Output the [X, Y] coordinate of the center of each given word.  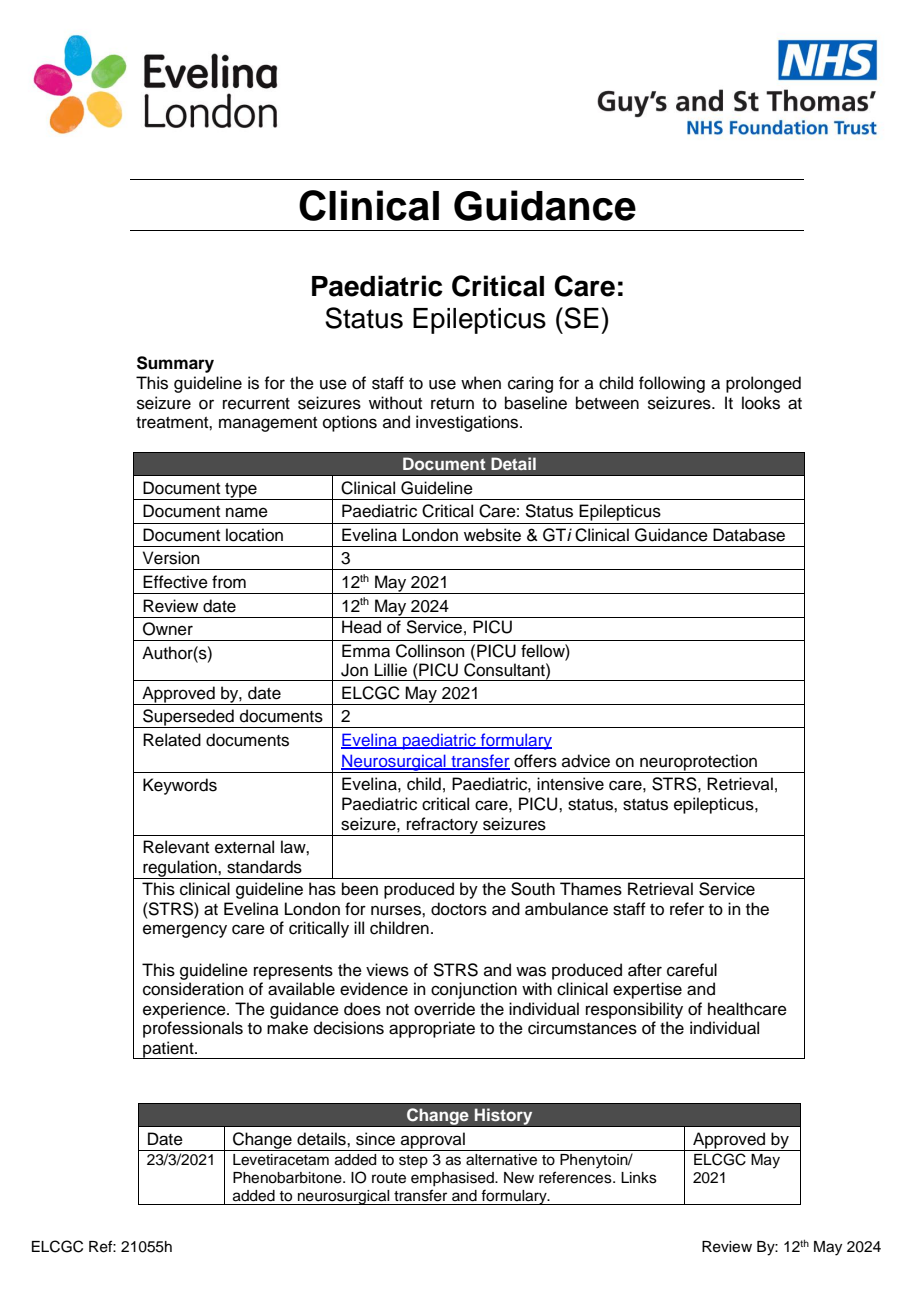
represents [293, 972]
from [229, 582]
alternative [501, 1160]
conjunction [474, 990]
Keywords [180, 786]
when [481, 383]
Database [749, 535]
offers [535, 761]
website [492, 535]
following [672, 384]
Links [639, 1178]
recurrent [256, 404]
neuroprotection [698, 763]
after [645, 970]
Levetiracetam [281, 1160]
